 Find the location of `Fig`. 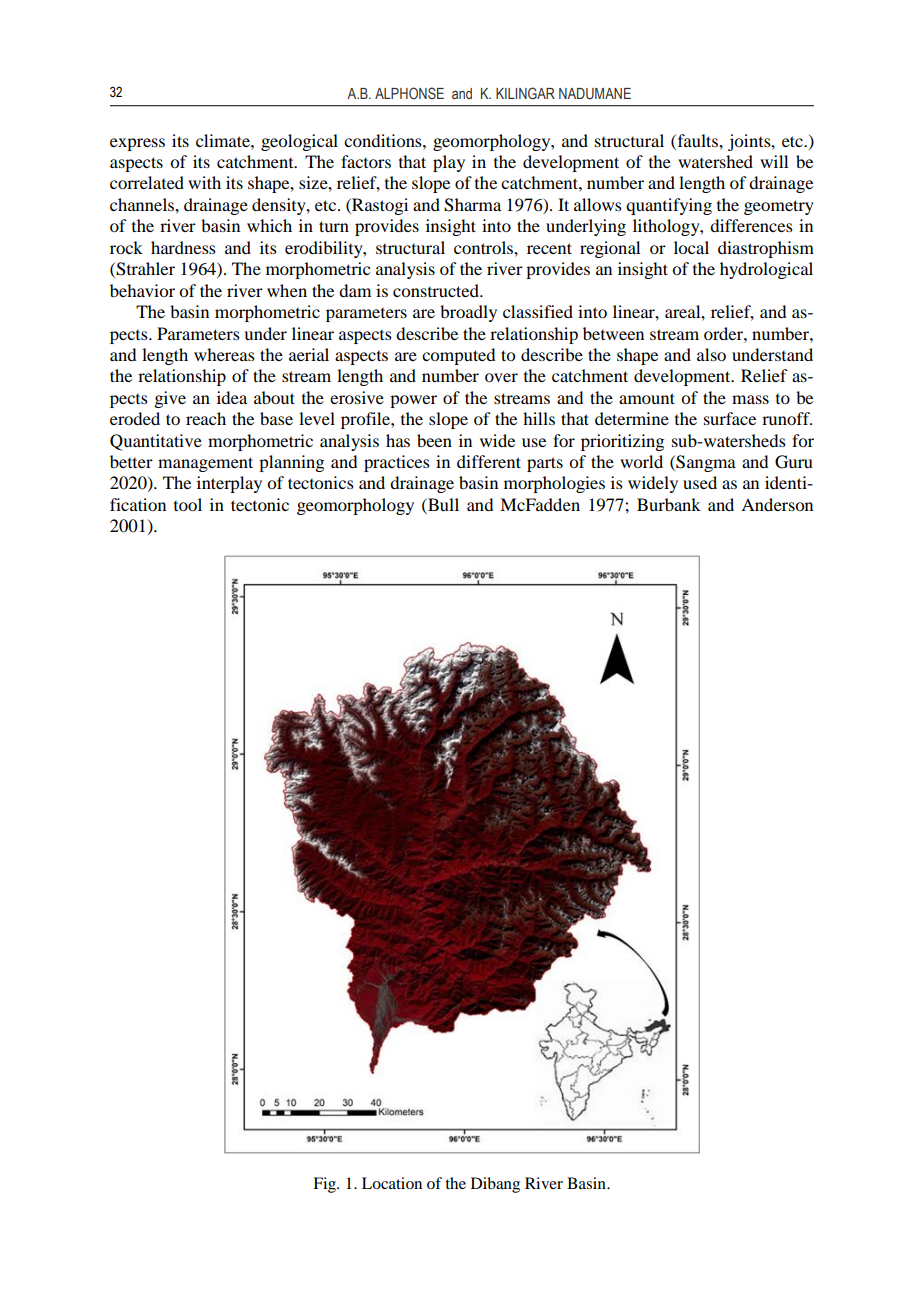

Fig is located at coordinates (325, 1185).
